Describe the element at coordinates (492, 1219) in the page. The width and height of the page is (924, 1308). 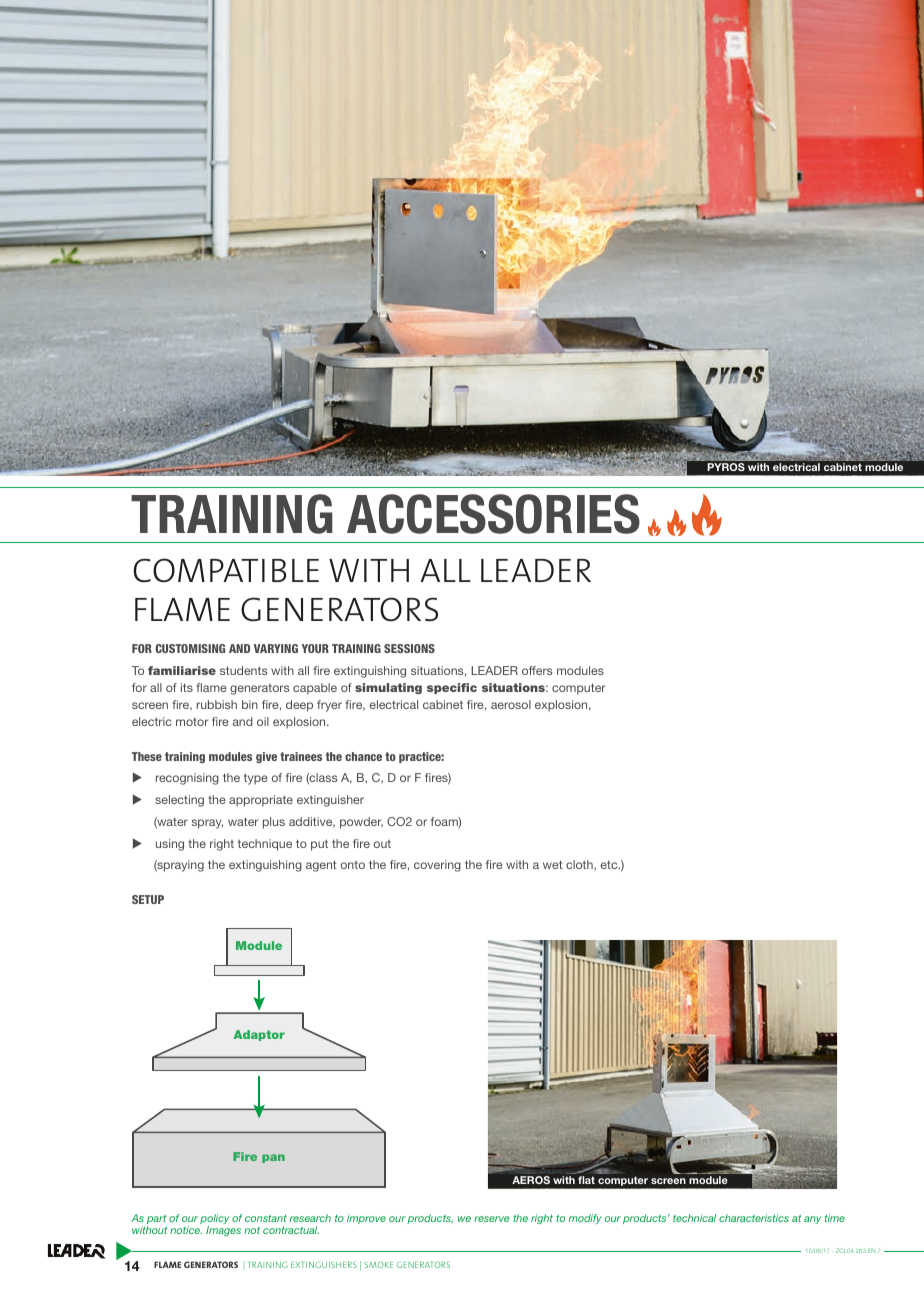
I see `reserve` at that location.
